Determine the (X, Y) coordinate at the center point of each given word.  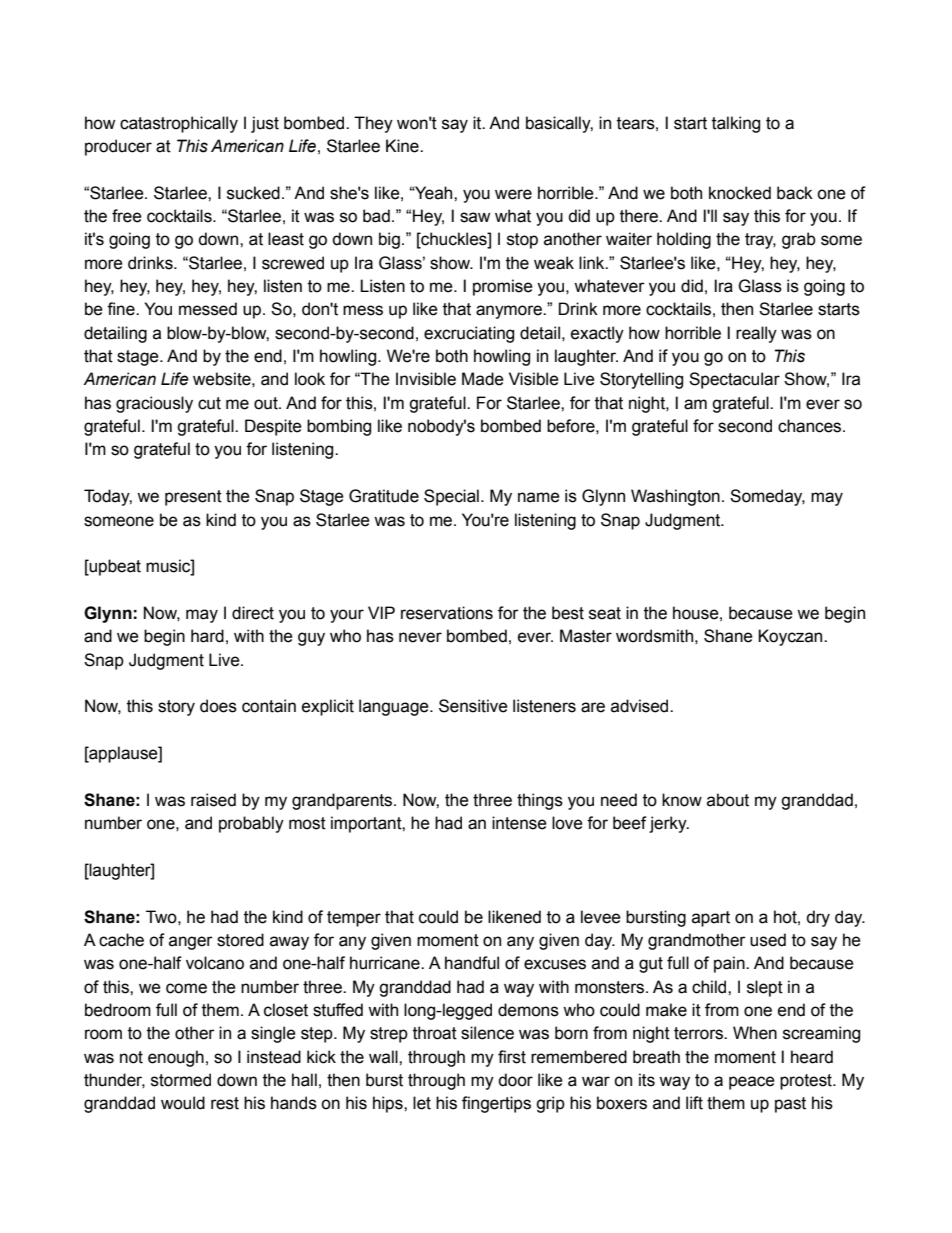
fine (122, 309)
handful (472, 963)
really (756, 334)
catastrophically (179, 124)
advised (641, 706)
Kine (403, 146)
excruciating (469, 334)
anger (191, 943)
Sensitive (473, 706)
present (193, 498)
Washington (675, 497)
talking (736, 124)
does (218, 706)
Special (451, 497)
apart (711, 919)
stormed (181, 1080)
